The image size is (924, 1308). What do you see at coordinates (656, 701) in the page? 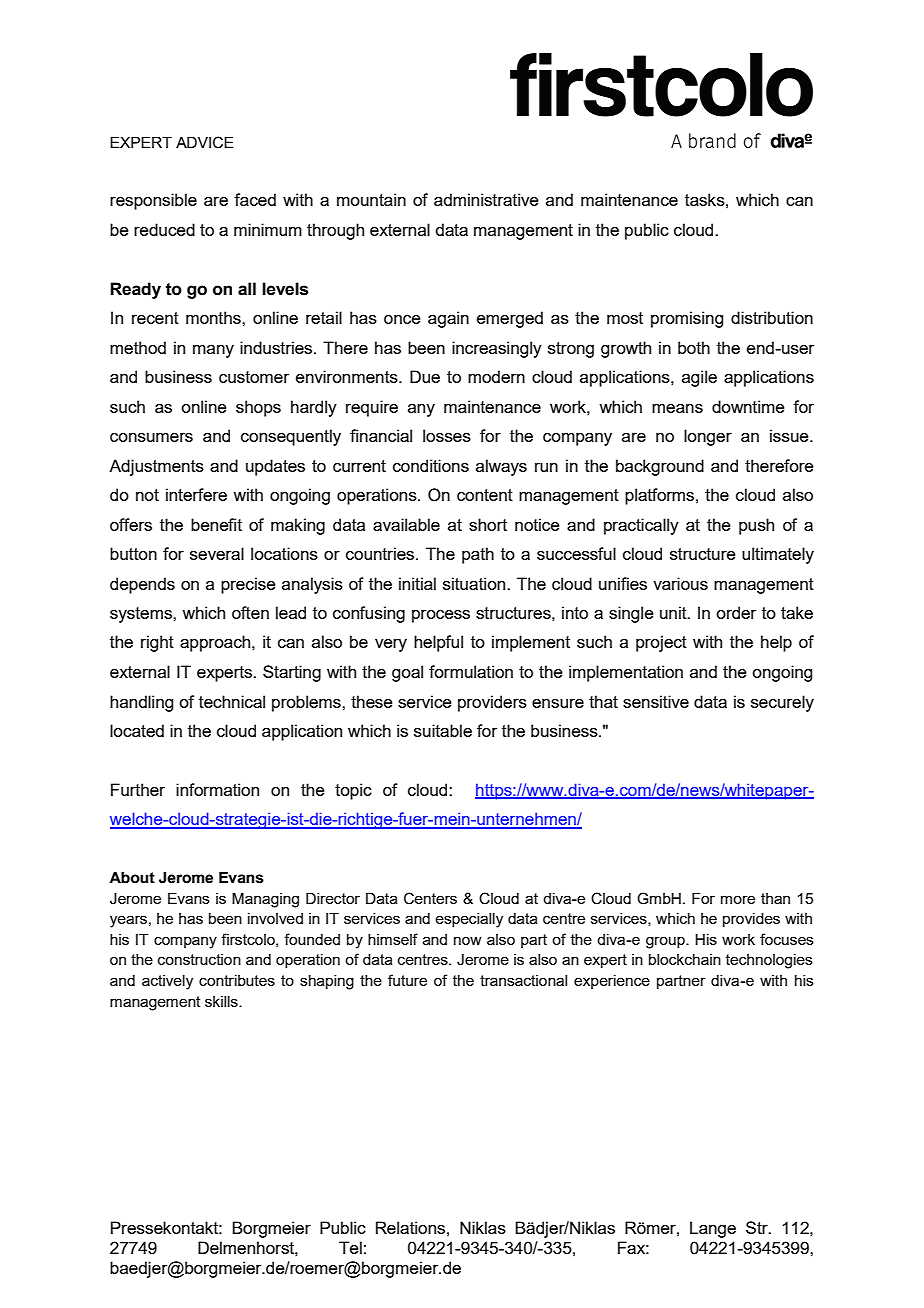
I see `sensitive` at bounding box center [656, 701].
